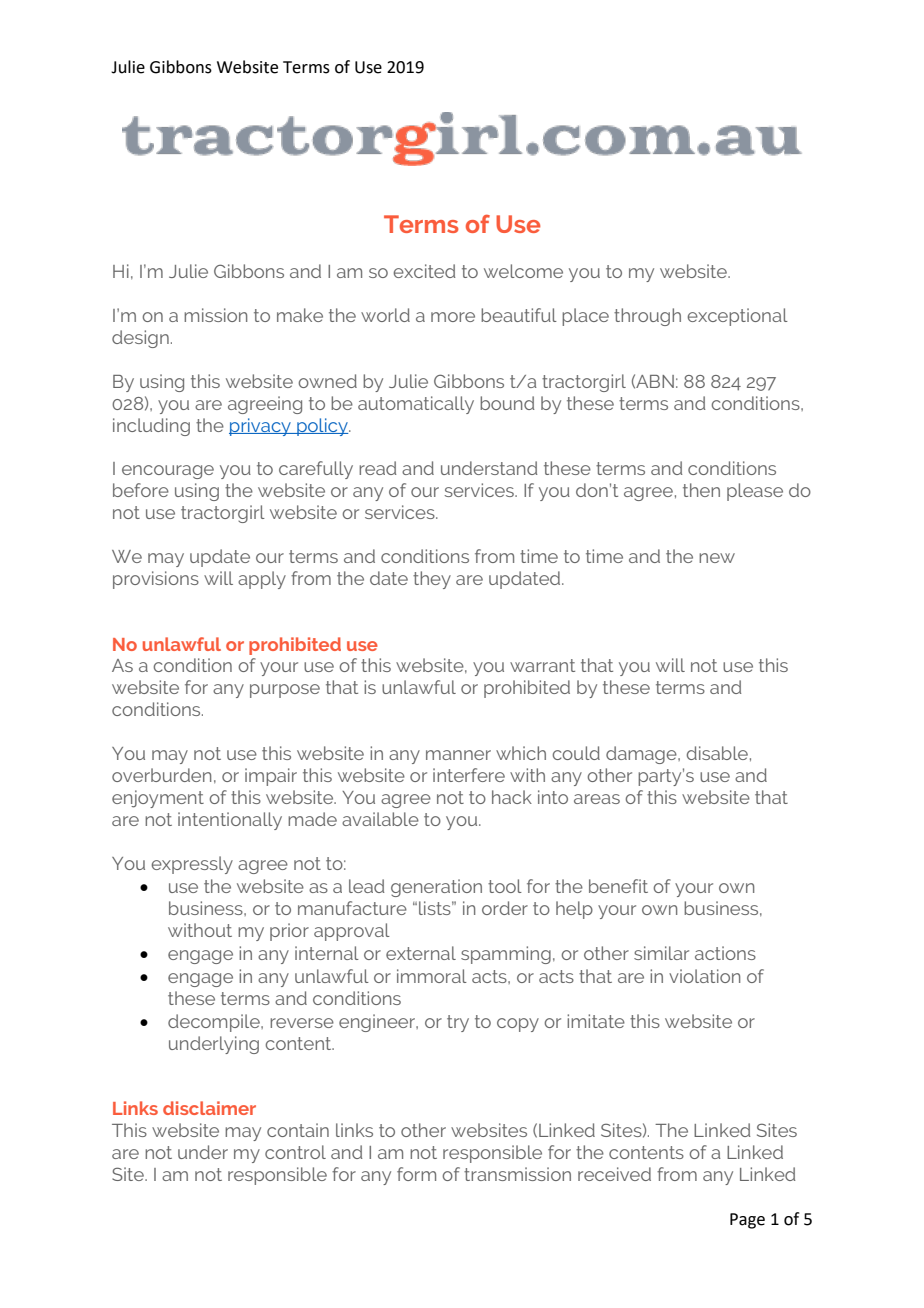 This screenshot has height=1308, width=924. Describe the element at coordinates (458, 755) in the screenshot. I see `manner` at that location.
